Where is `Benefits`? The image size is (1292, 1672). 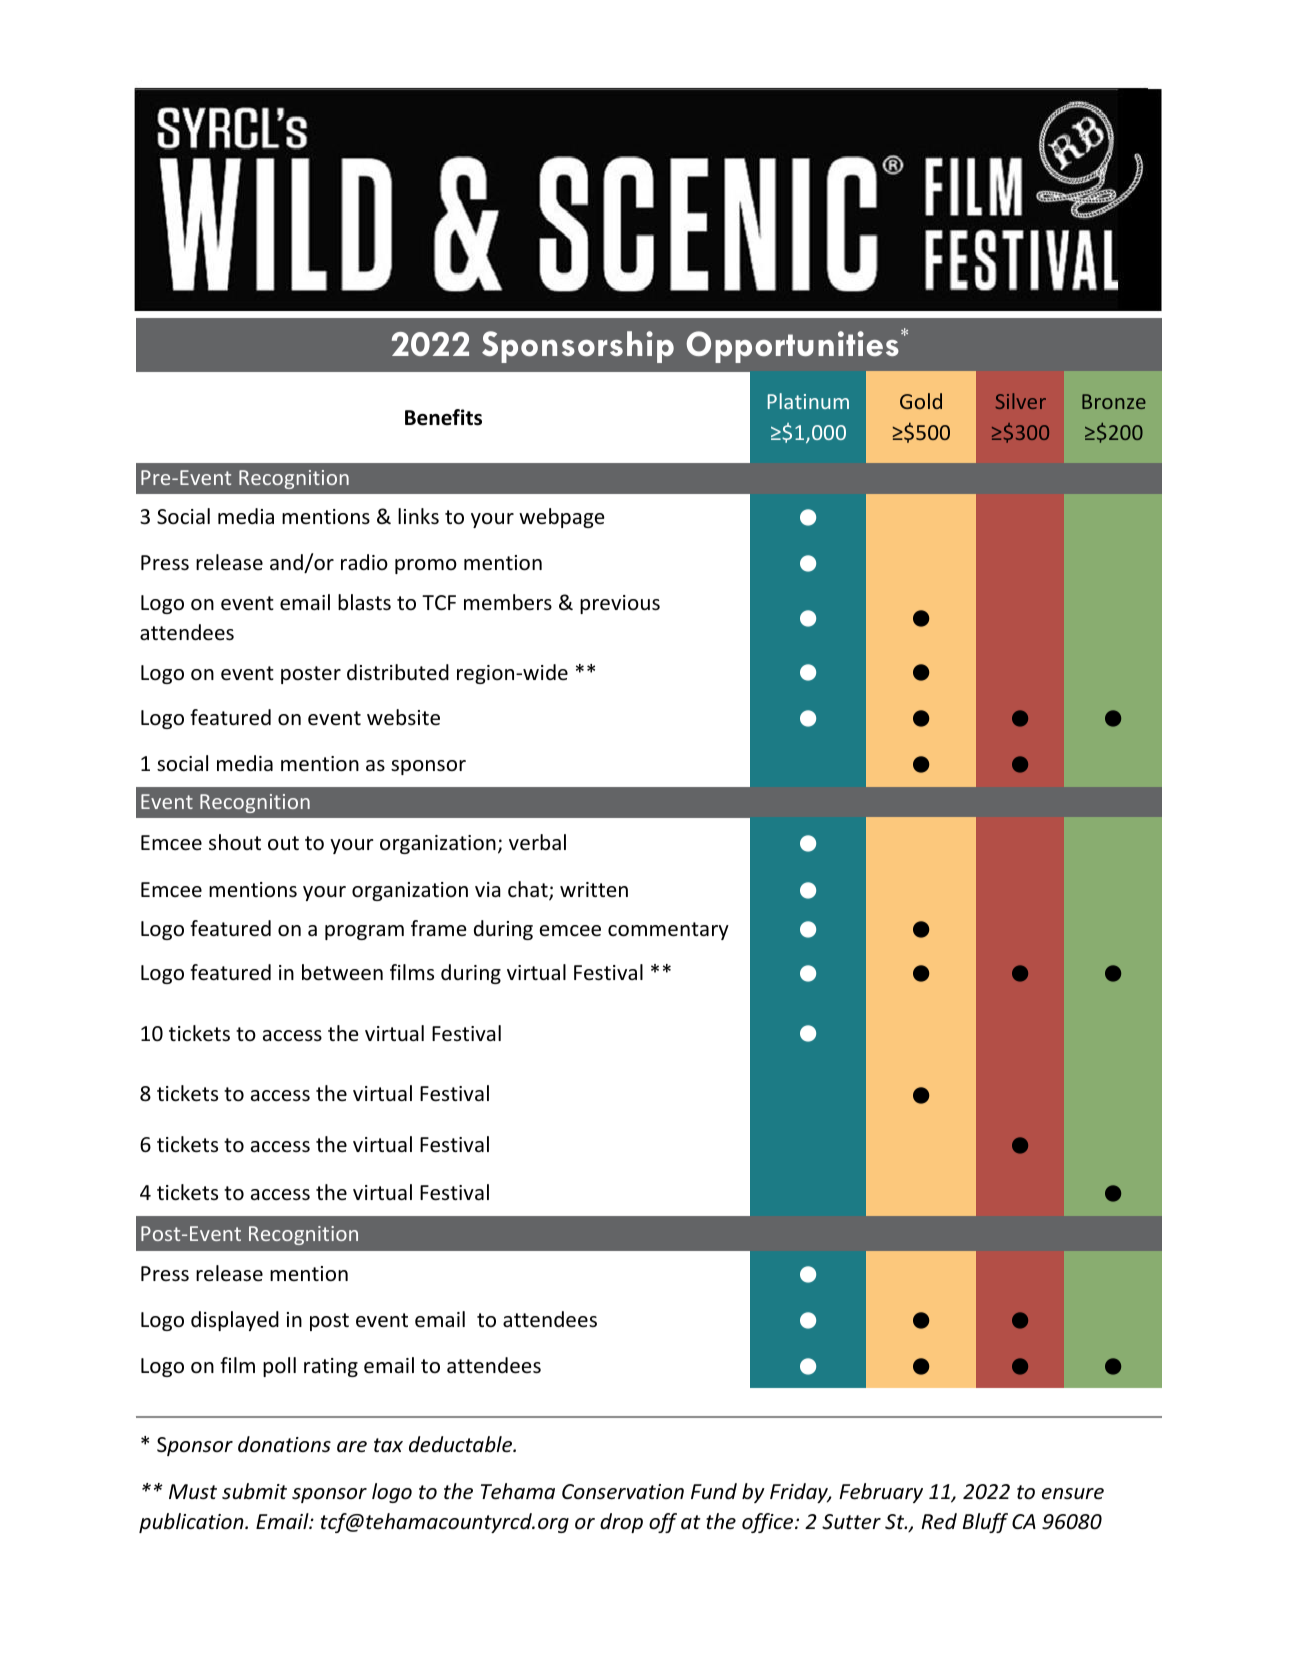 Benefits is located at coordinates (443, 417).
